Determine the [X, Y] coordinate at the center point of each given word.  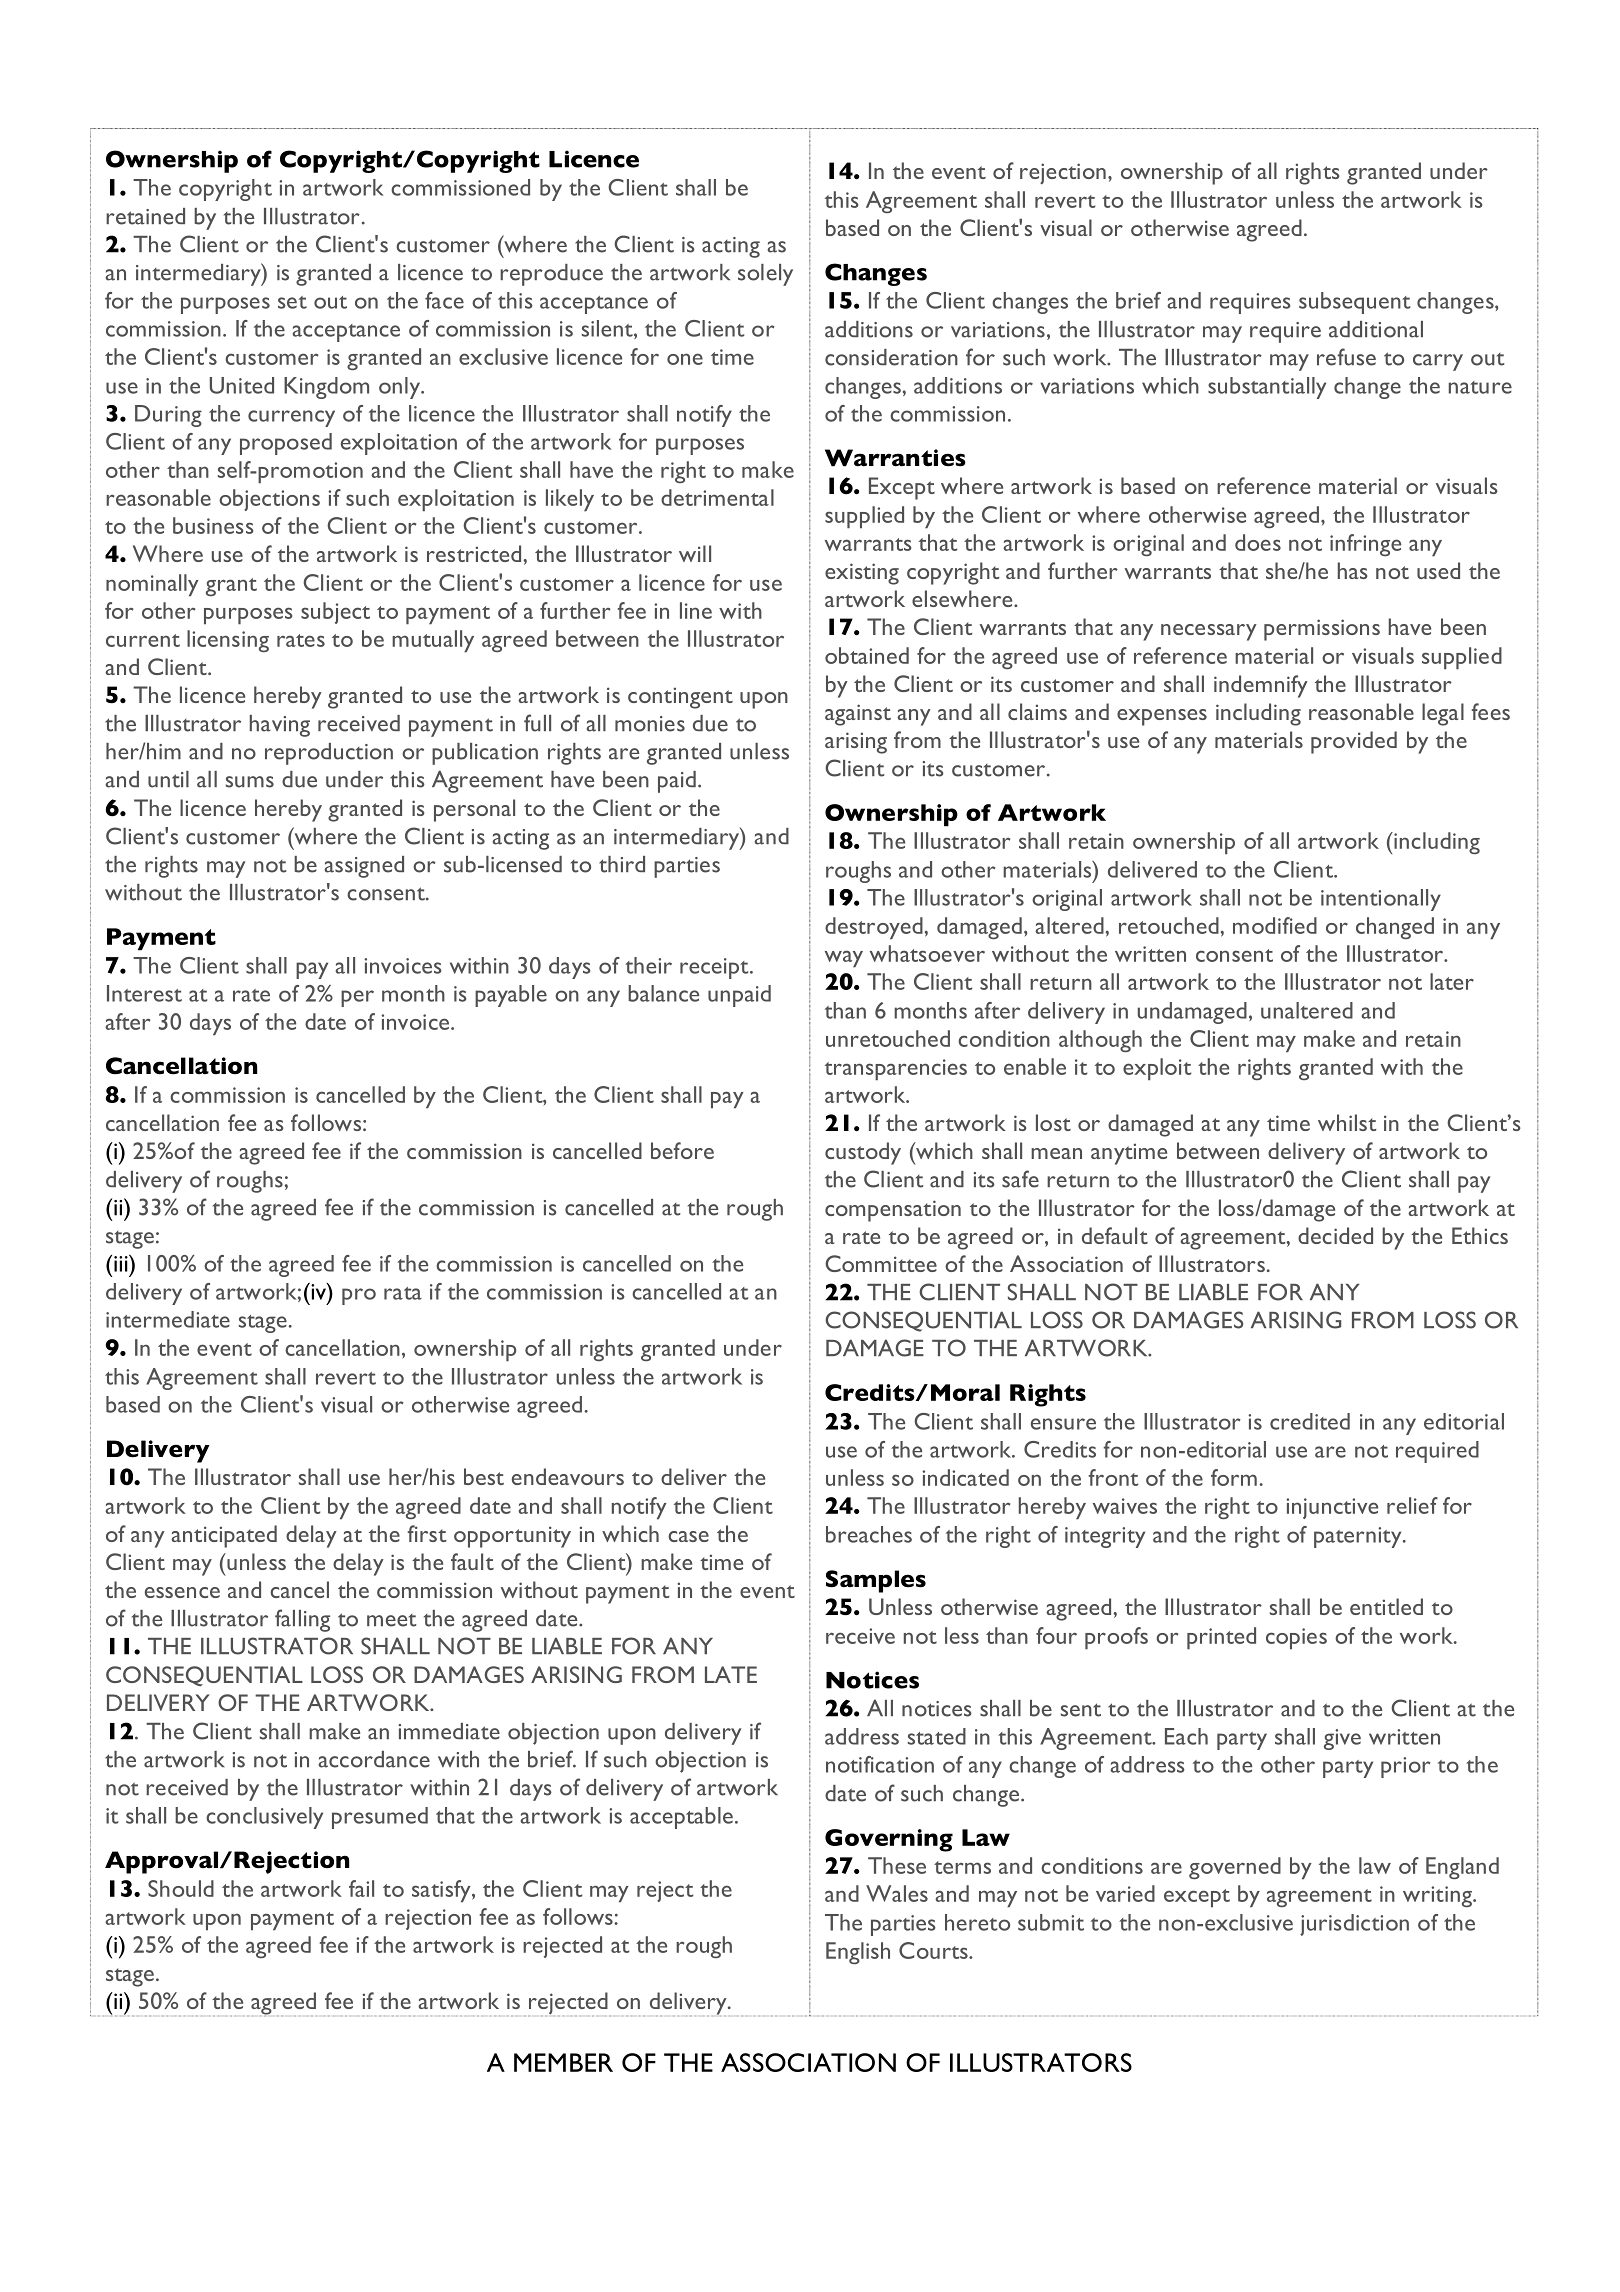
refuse [1346, 357]
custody [863, 1153]
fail [361, 1888]
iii [122, 1263]
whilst [1347, 1122]
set [292, 302]
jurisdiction [1354, 1925]
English [858, 1953]
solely [765, 275]
